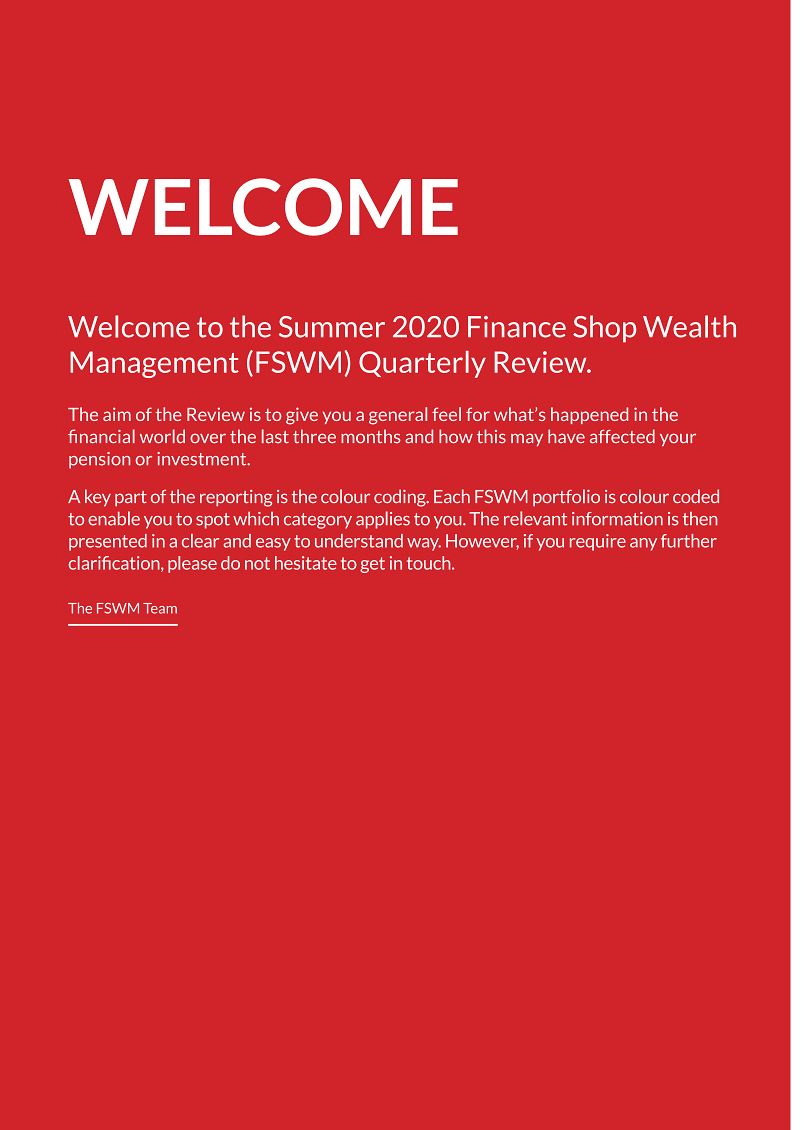  Describe the element at coordinates (100, 460) in the page. I see `pension` at that location.
